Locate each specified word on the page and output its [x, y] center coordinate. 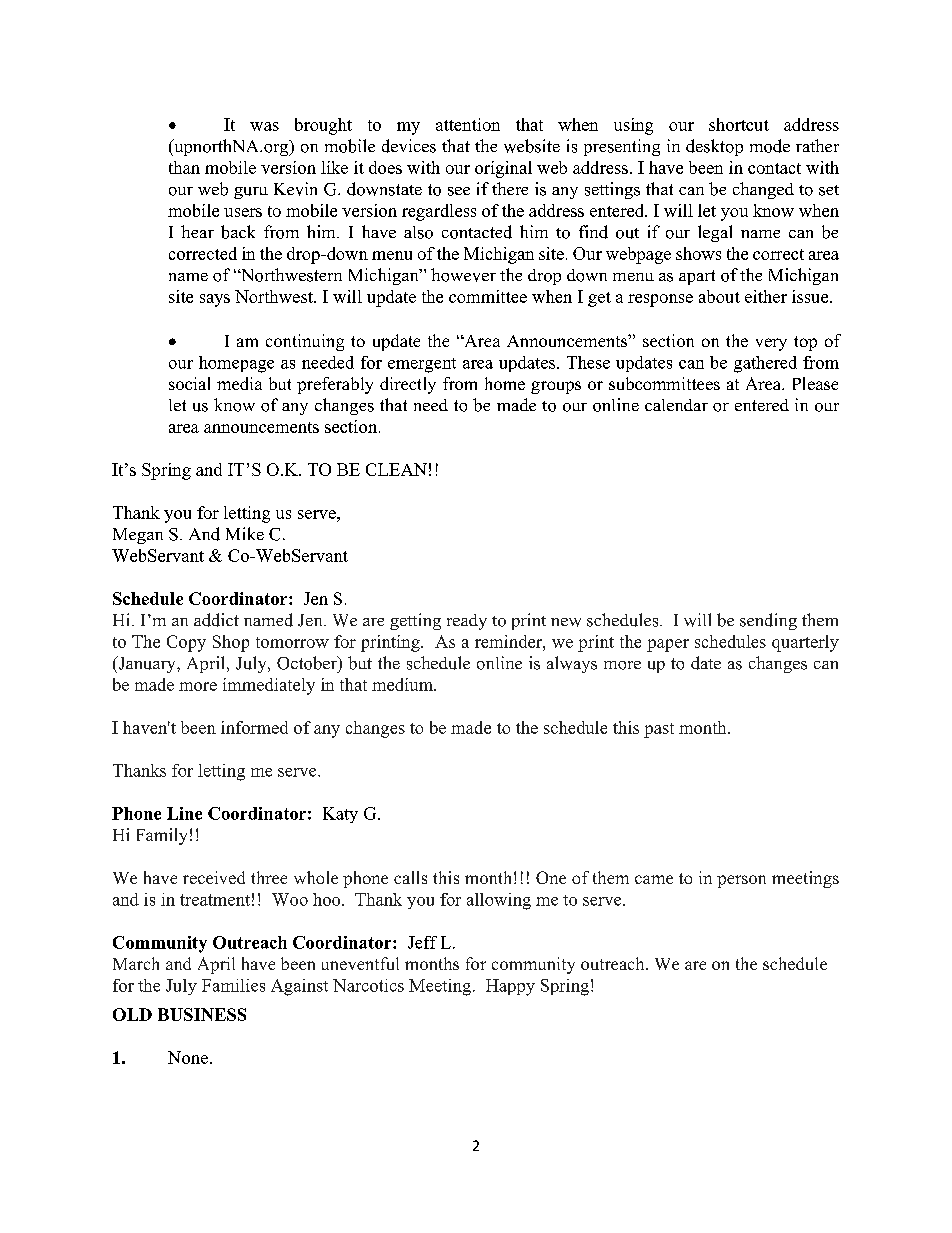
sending [768, 621]
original [503, 169]
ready [467, 622]
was [264, 126]
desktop [714, 147]
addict [216, 620]
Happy [510, 987]
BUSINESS [202, 1014]
